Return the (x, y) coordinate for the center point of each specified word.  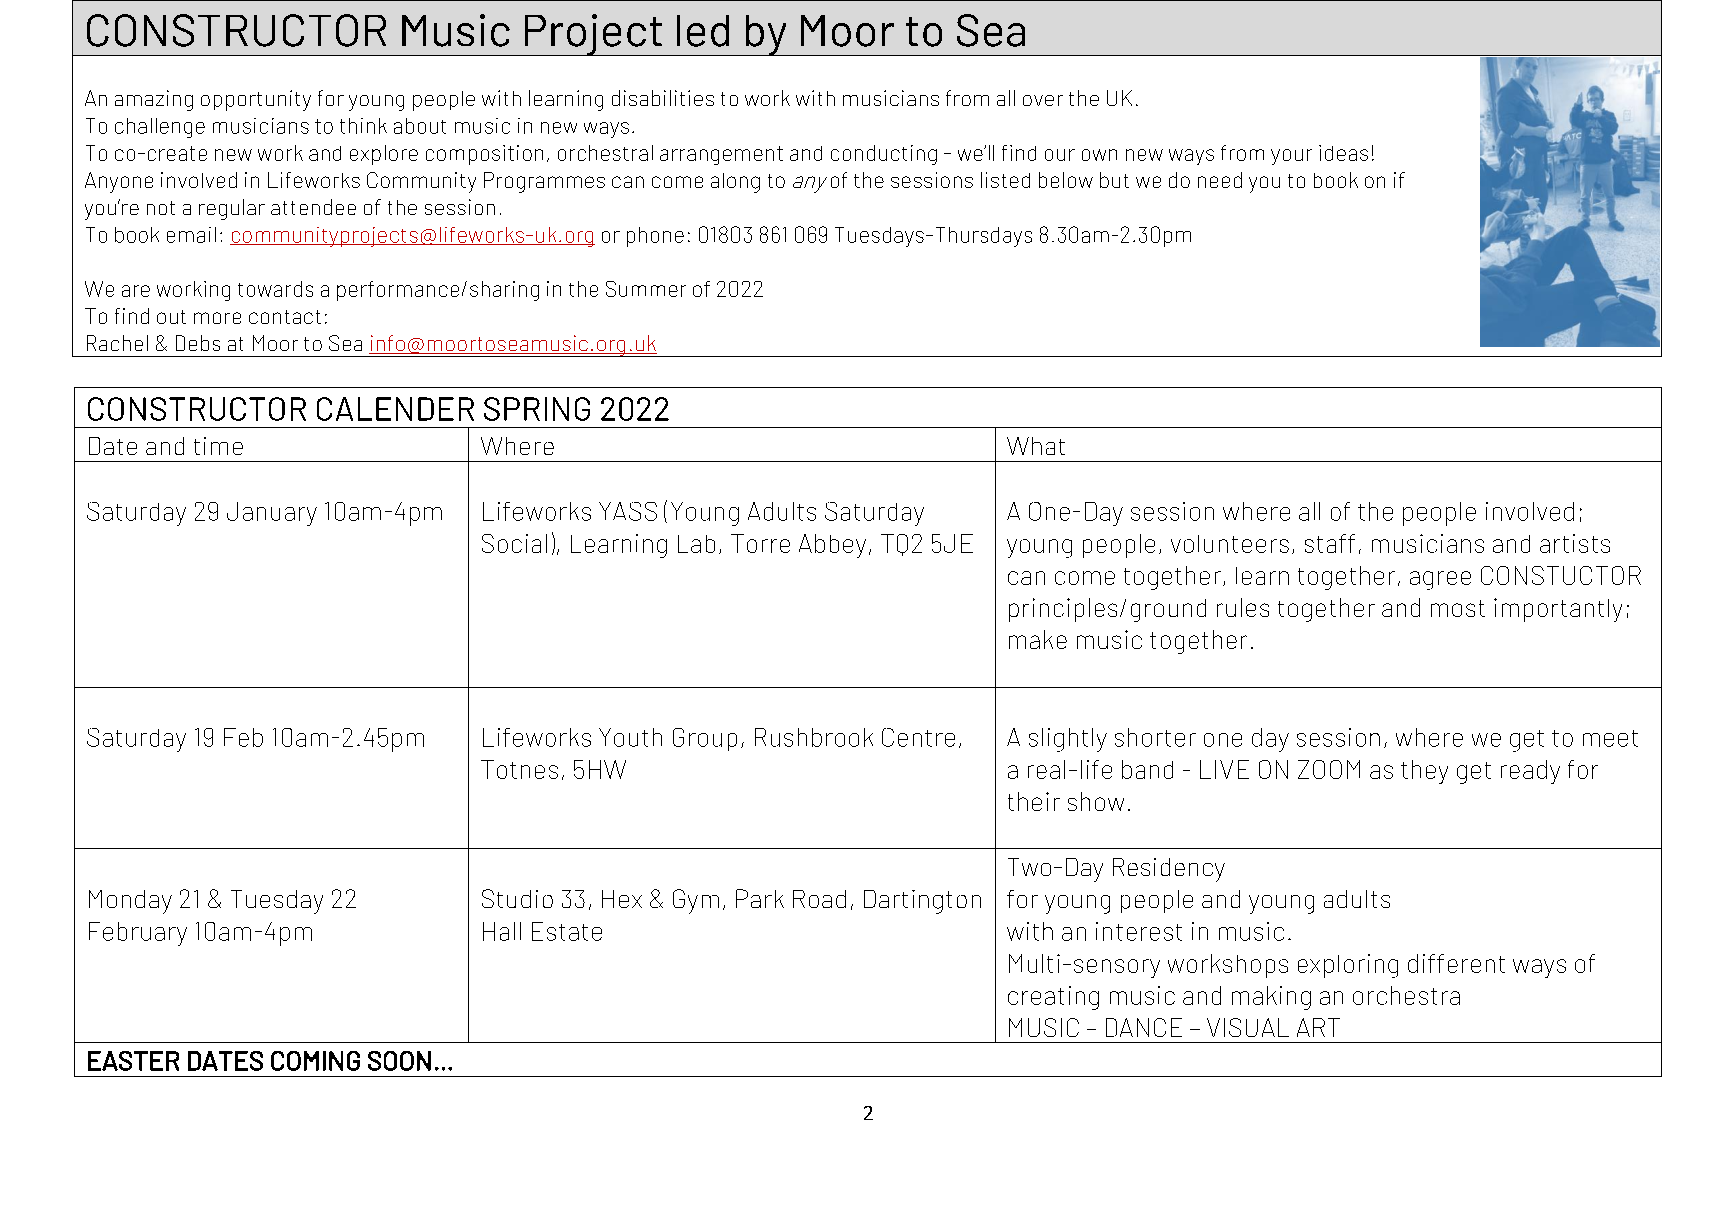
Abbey (832, 546)
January (272, 514)
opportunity (256, 100)
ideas (1343, 153)
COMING (315, 1061)
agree (1440, 580)
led (703, 31)
